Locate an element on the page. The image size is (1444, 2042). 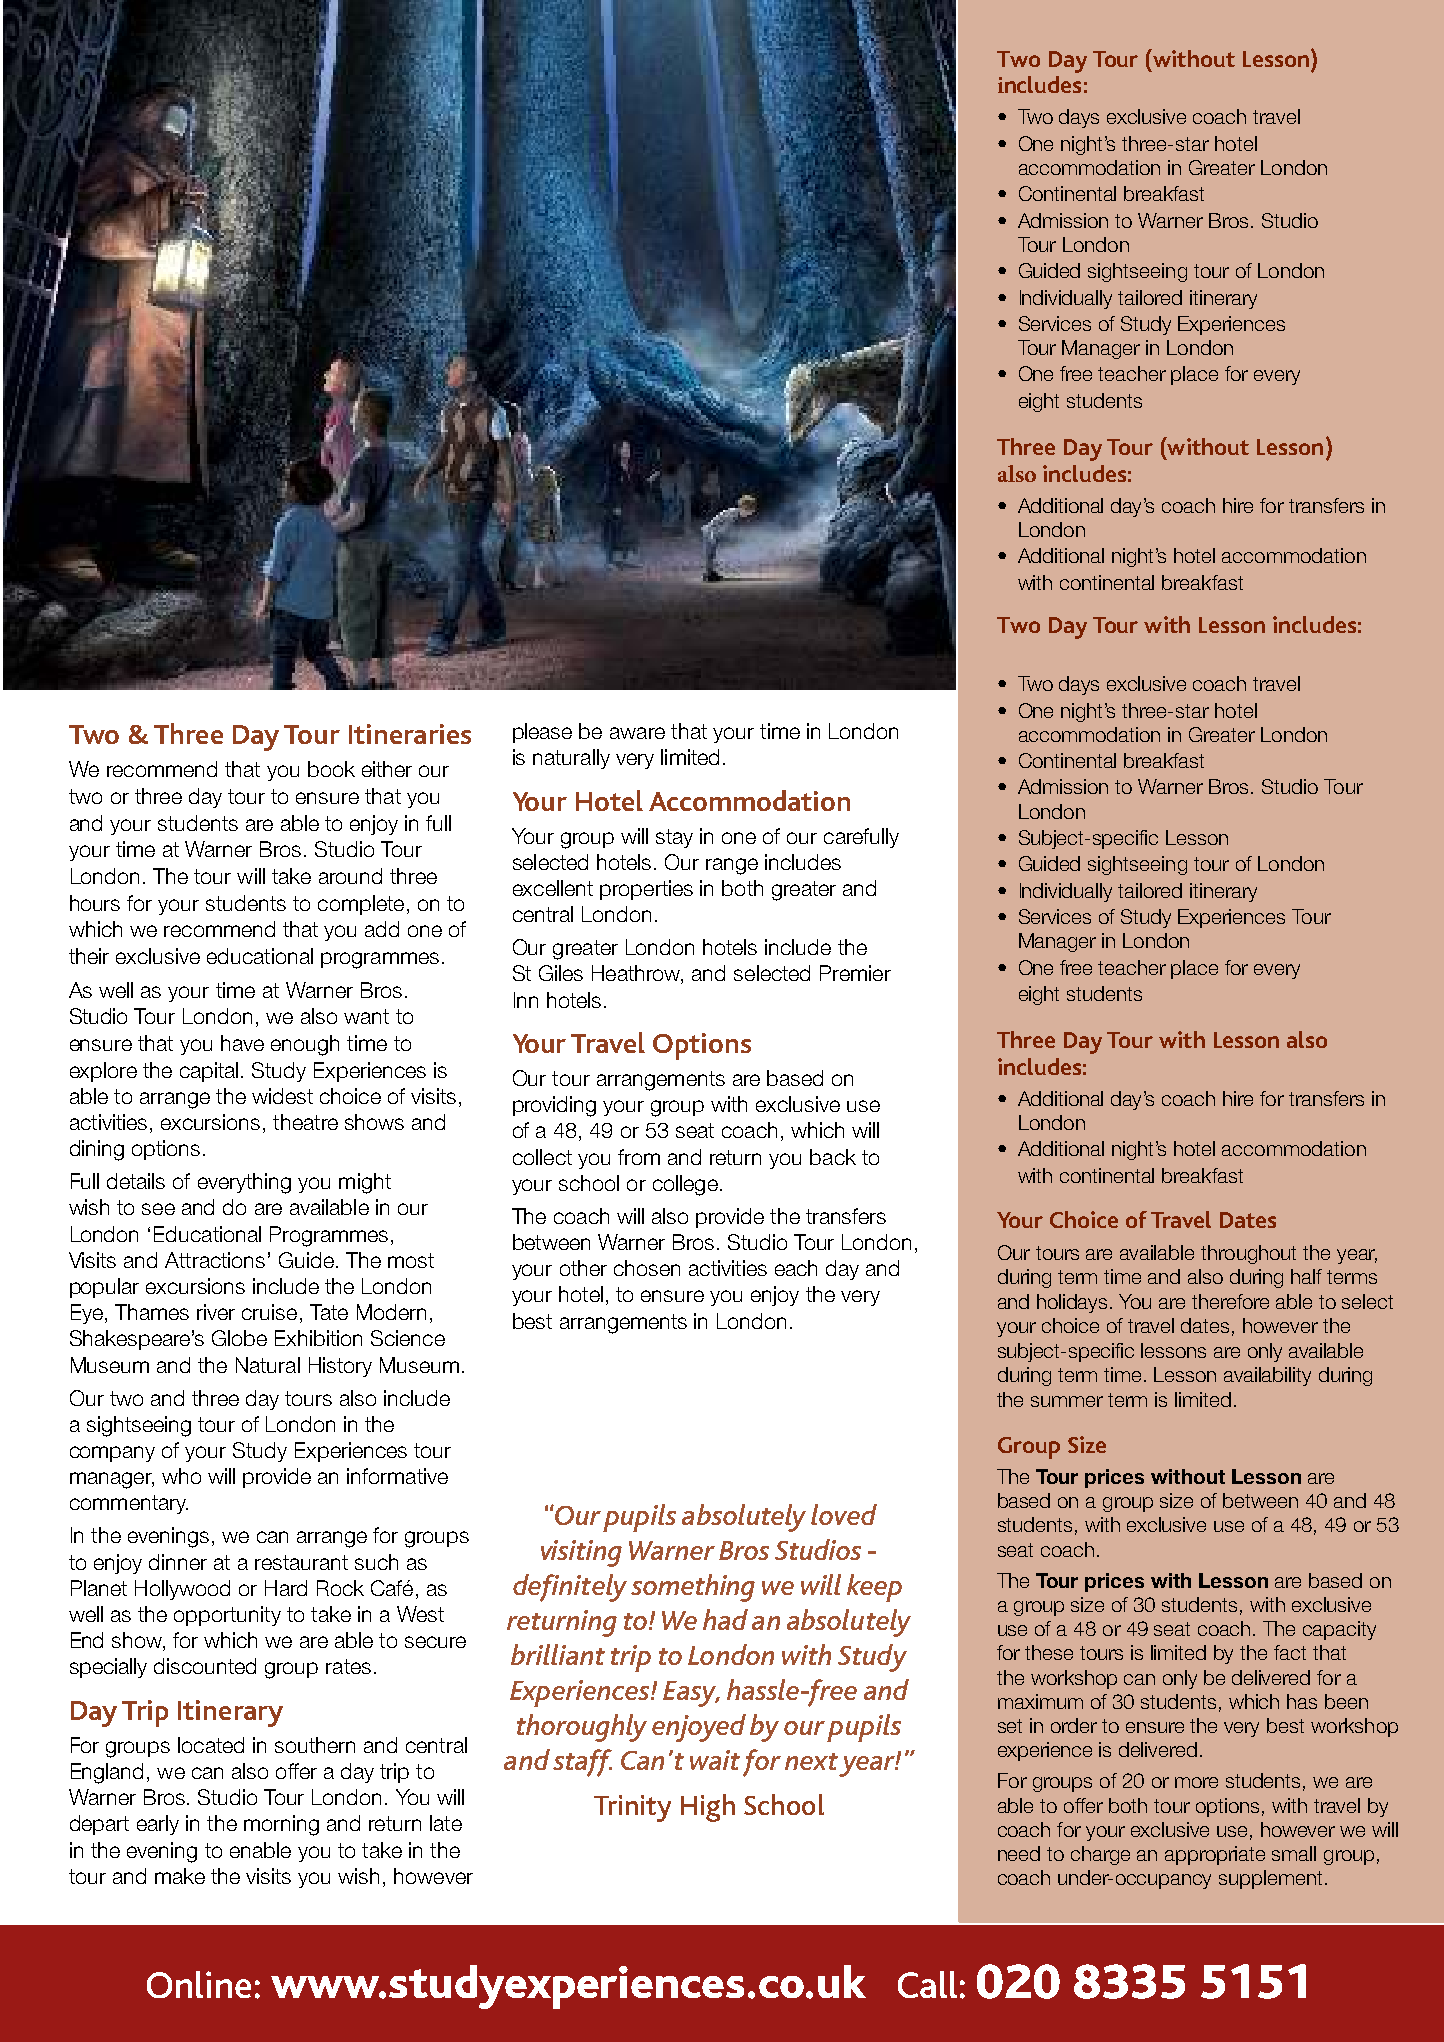
something is located at coordinates (693, 1588).
